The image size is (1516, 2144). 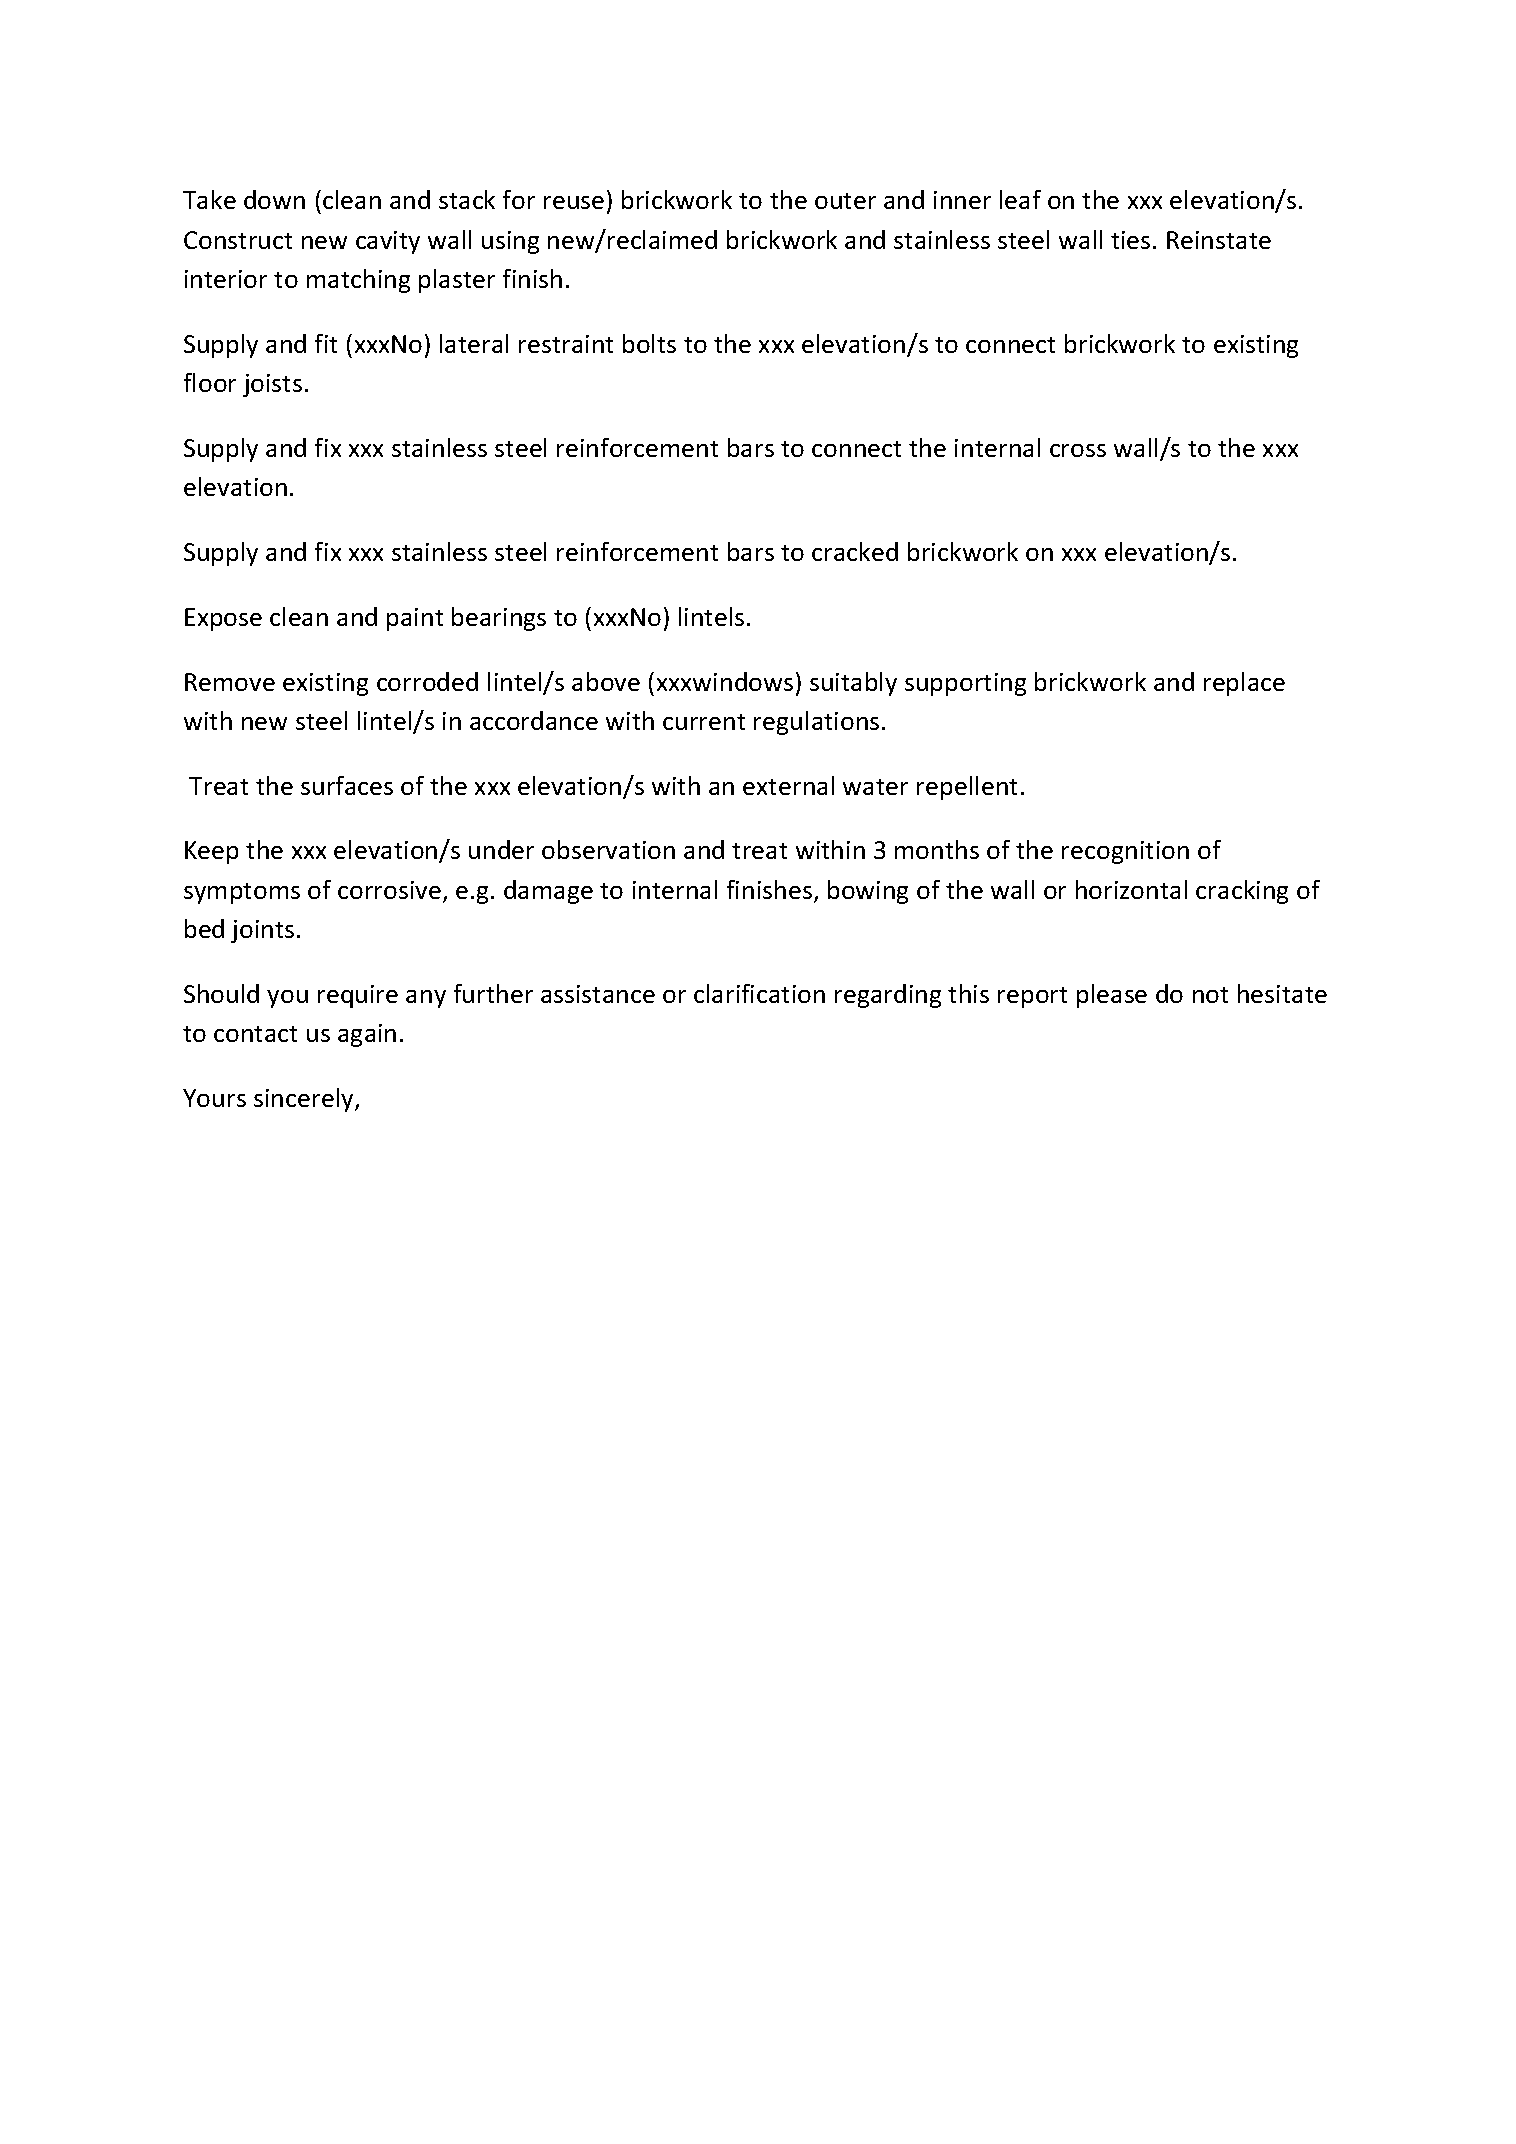 What do you see at coordinates (853, 684) in the screenshot?
I see `suitably` at bounding box center [853, 684].
